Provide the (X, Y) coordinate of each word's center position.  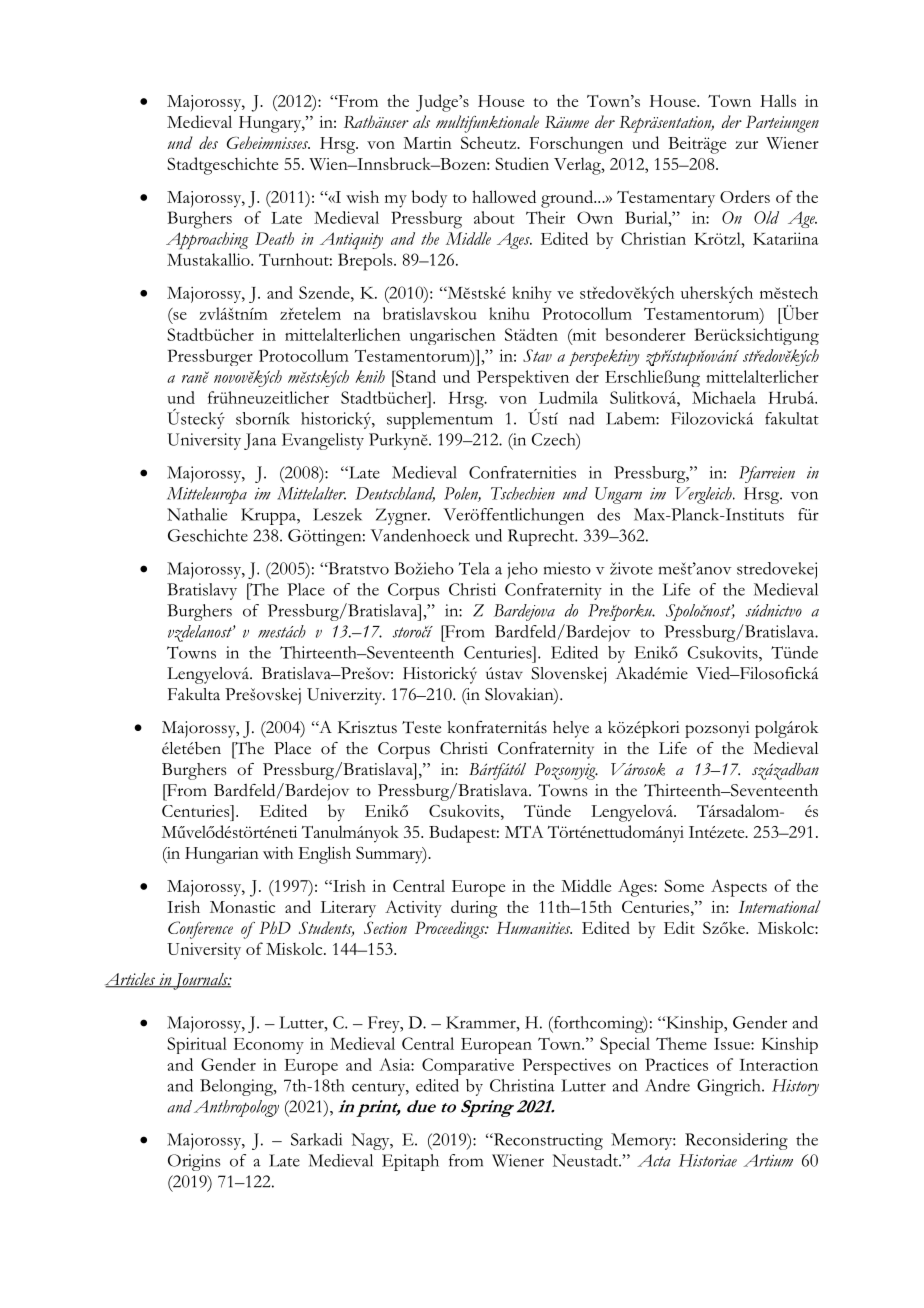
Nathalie (197, 514)
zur (746, 145)
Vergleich (704, 495)
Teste (421, 727)
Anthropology (236, 1108)
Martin (427, 143)
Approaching (207, 241)
